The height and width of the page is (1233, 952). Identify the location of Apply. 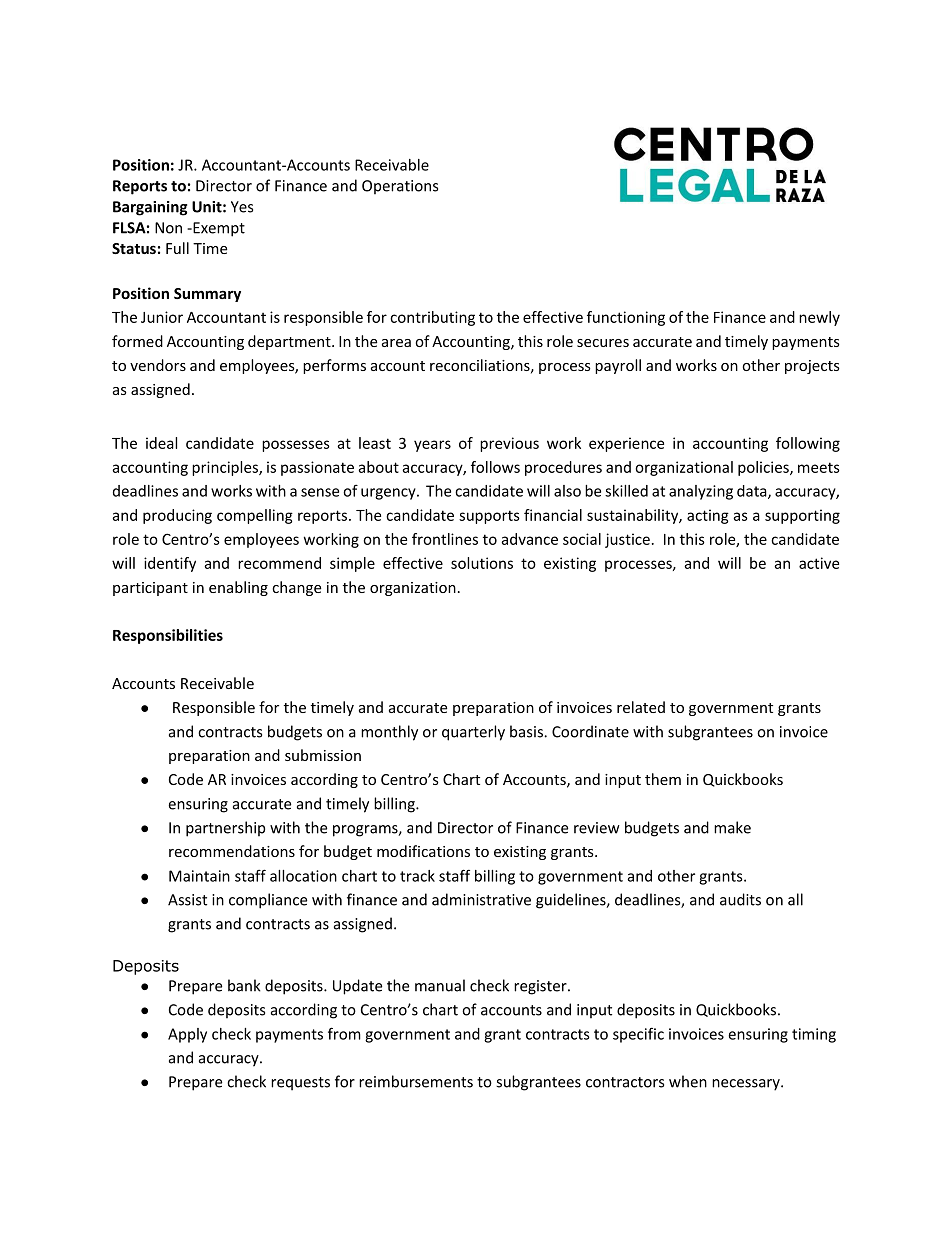
(187, 1035).
